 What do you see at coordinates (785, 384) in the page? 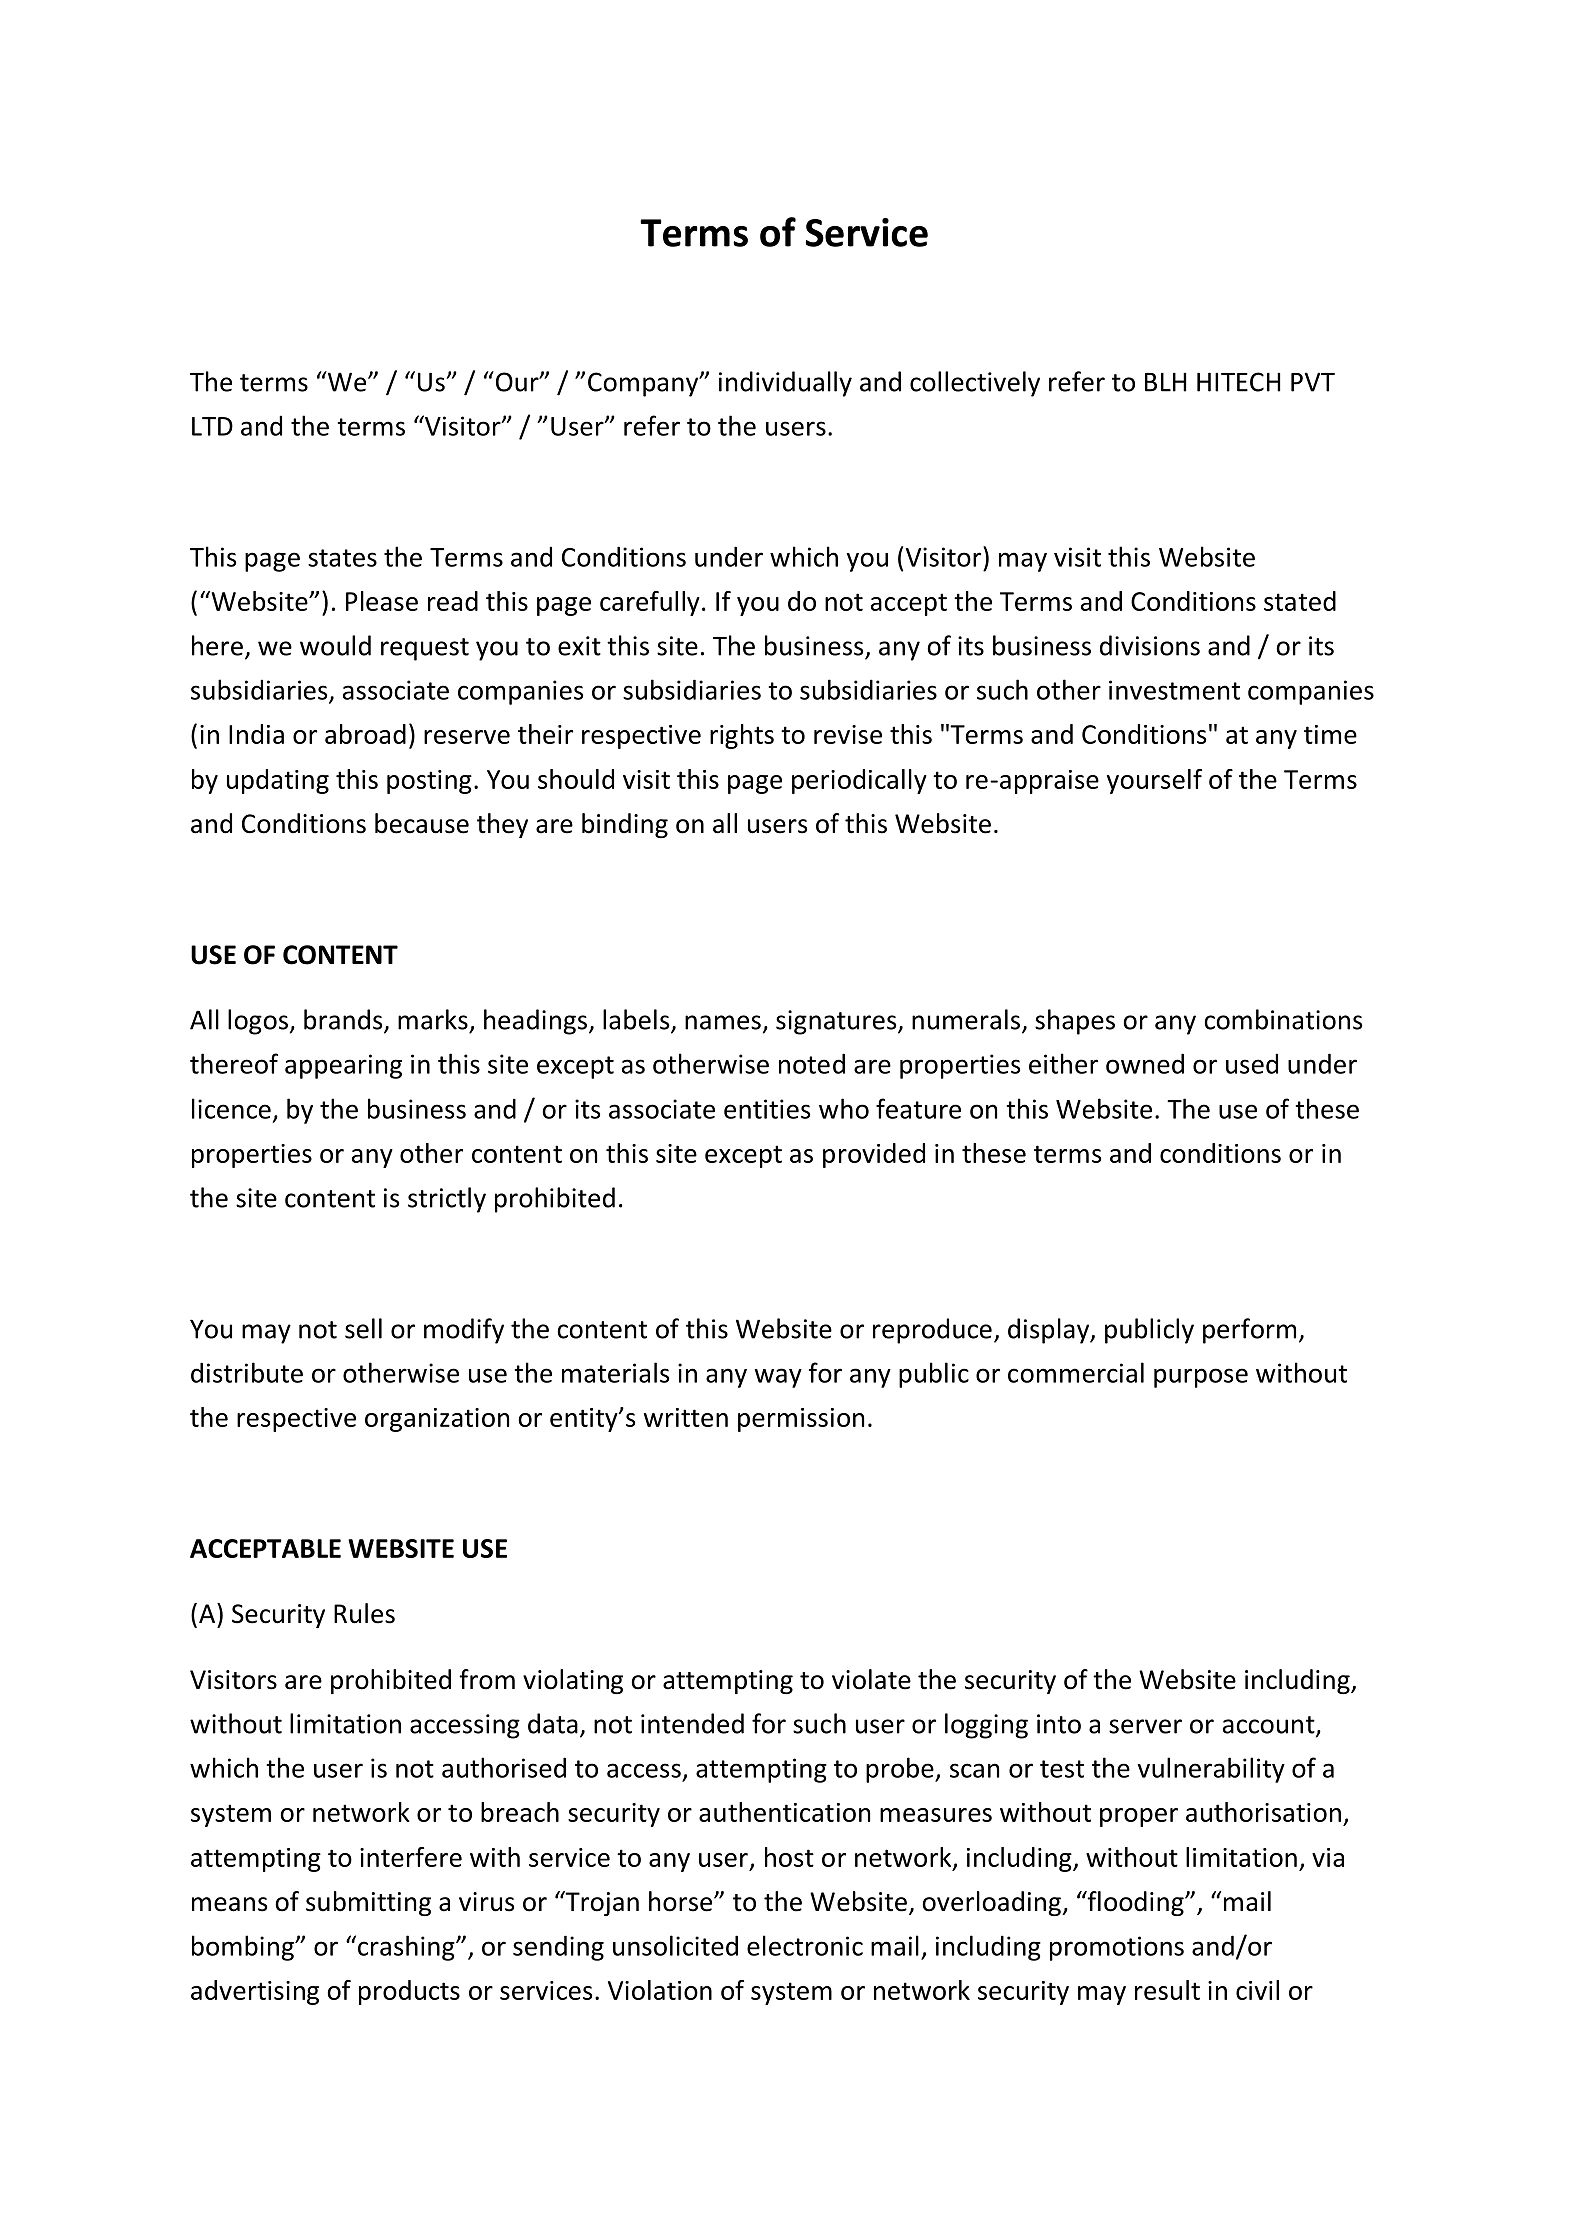
I see `individually` at bounding box center [785, 384].
